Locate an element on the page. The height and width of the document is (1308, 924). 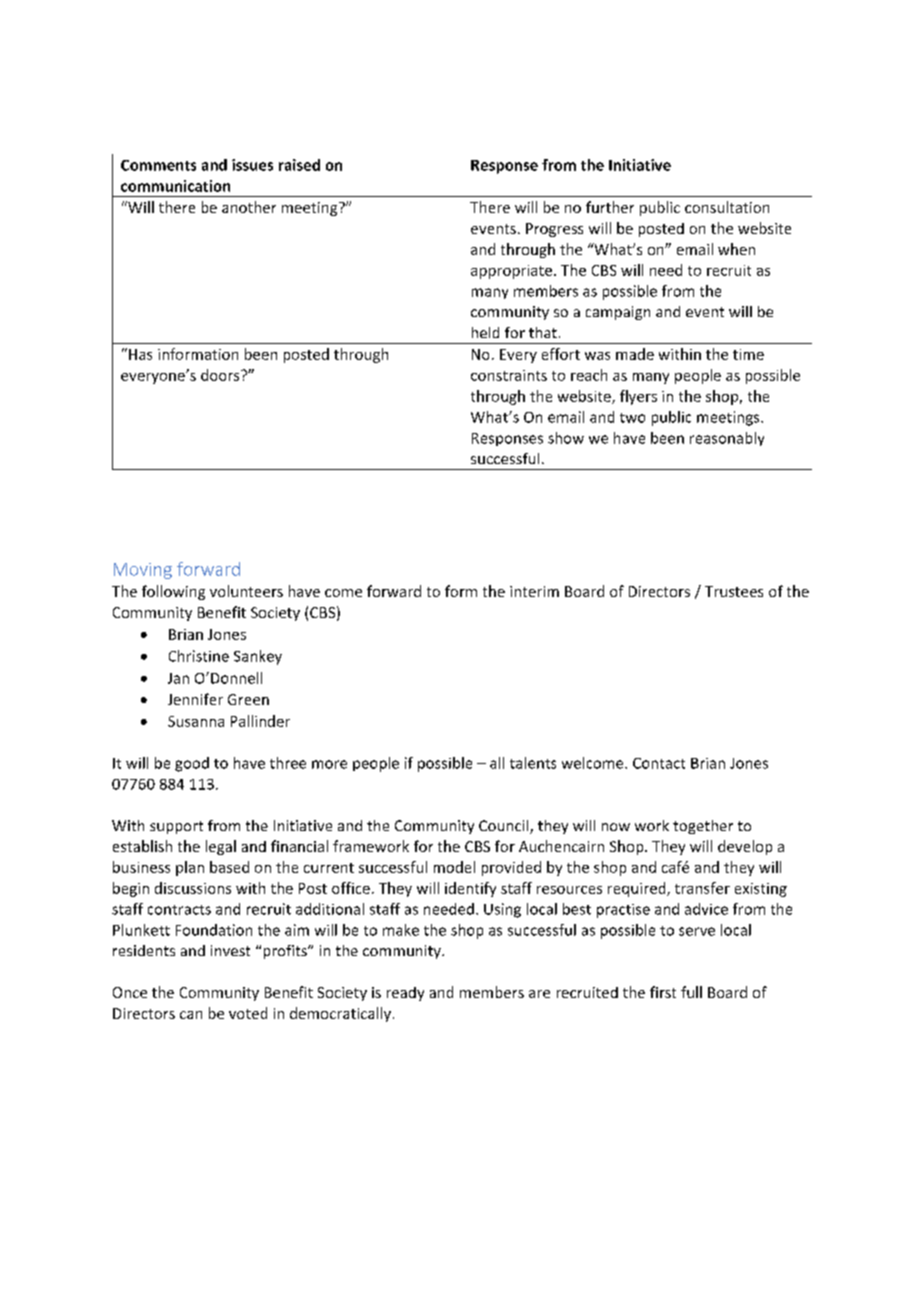
can is located at coordinates (191, 1015).
